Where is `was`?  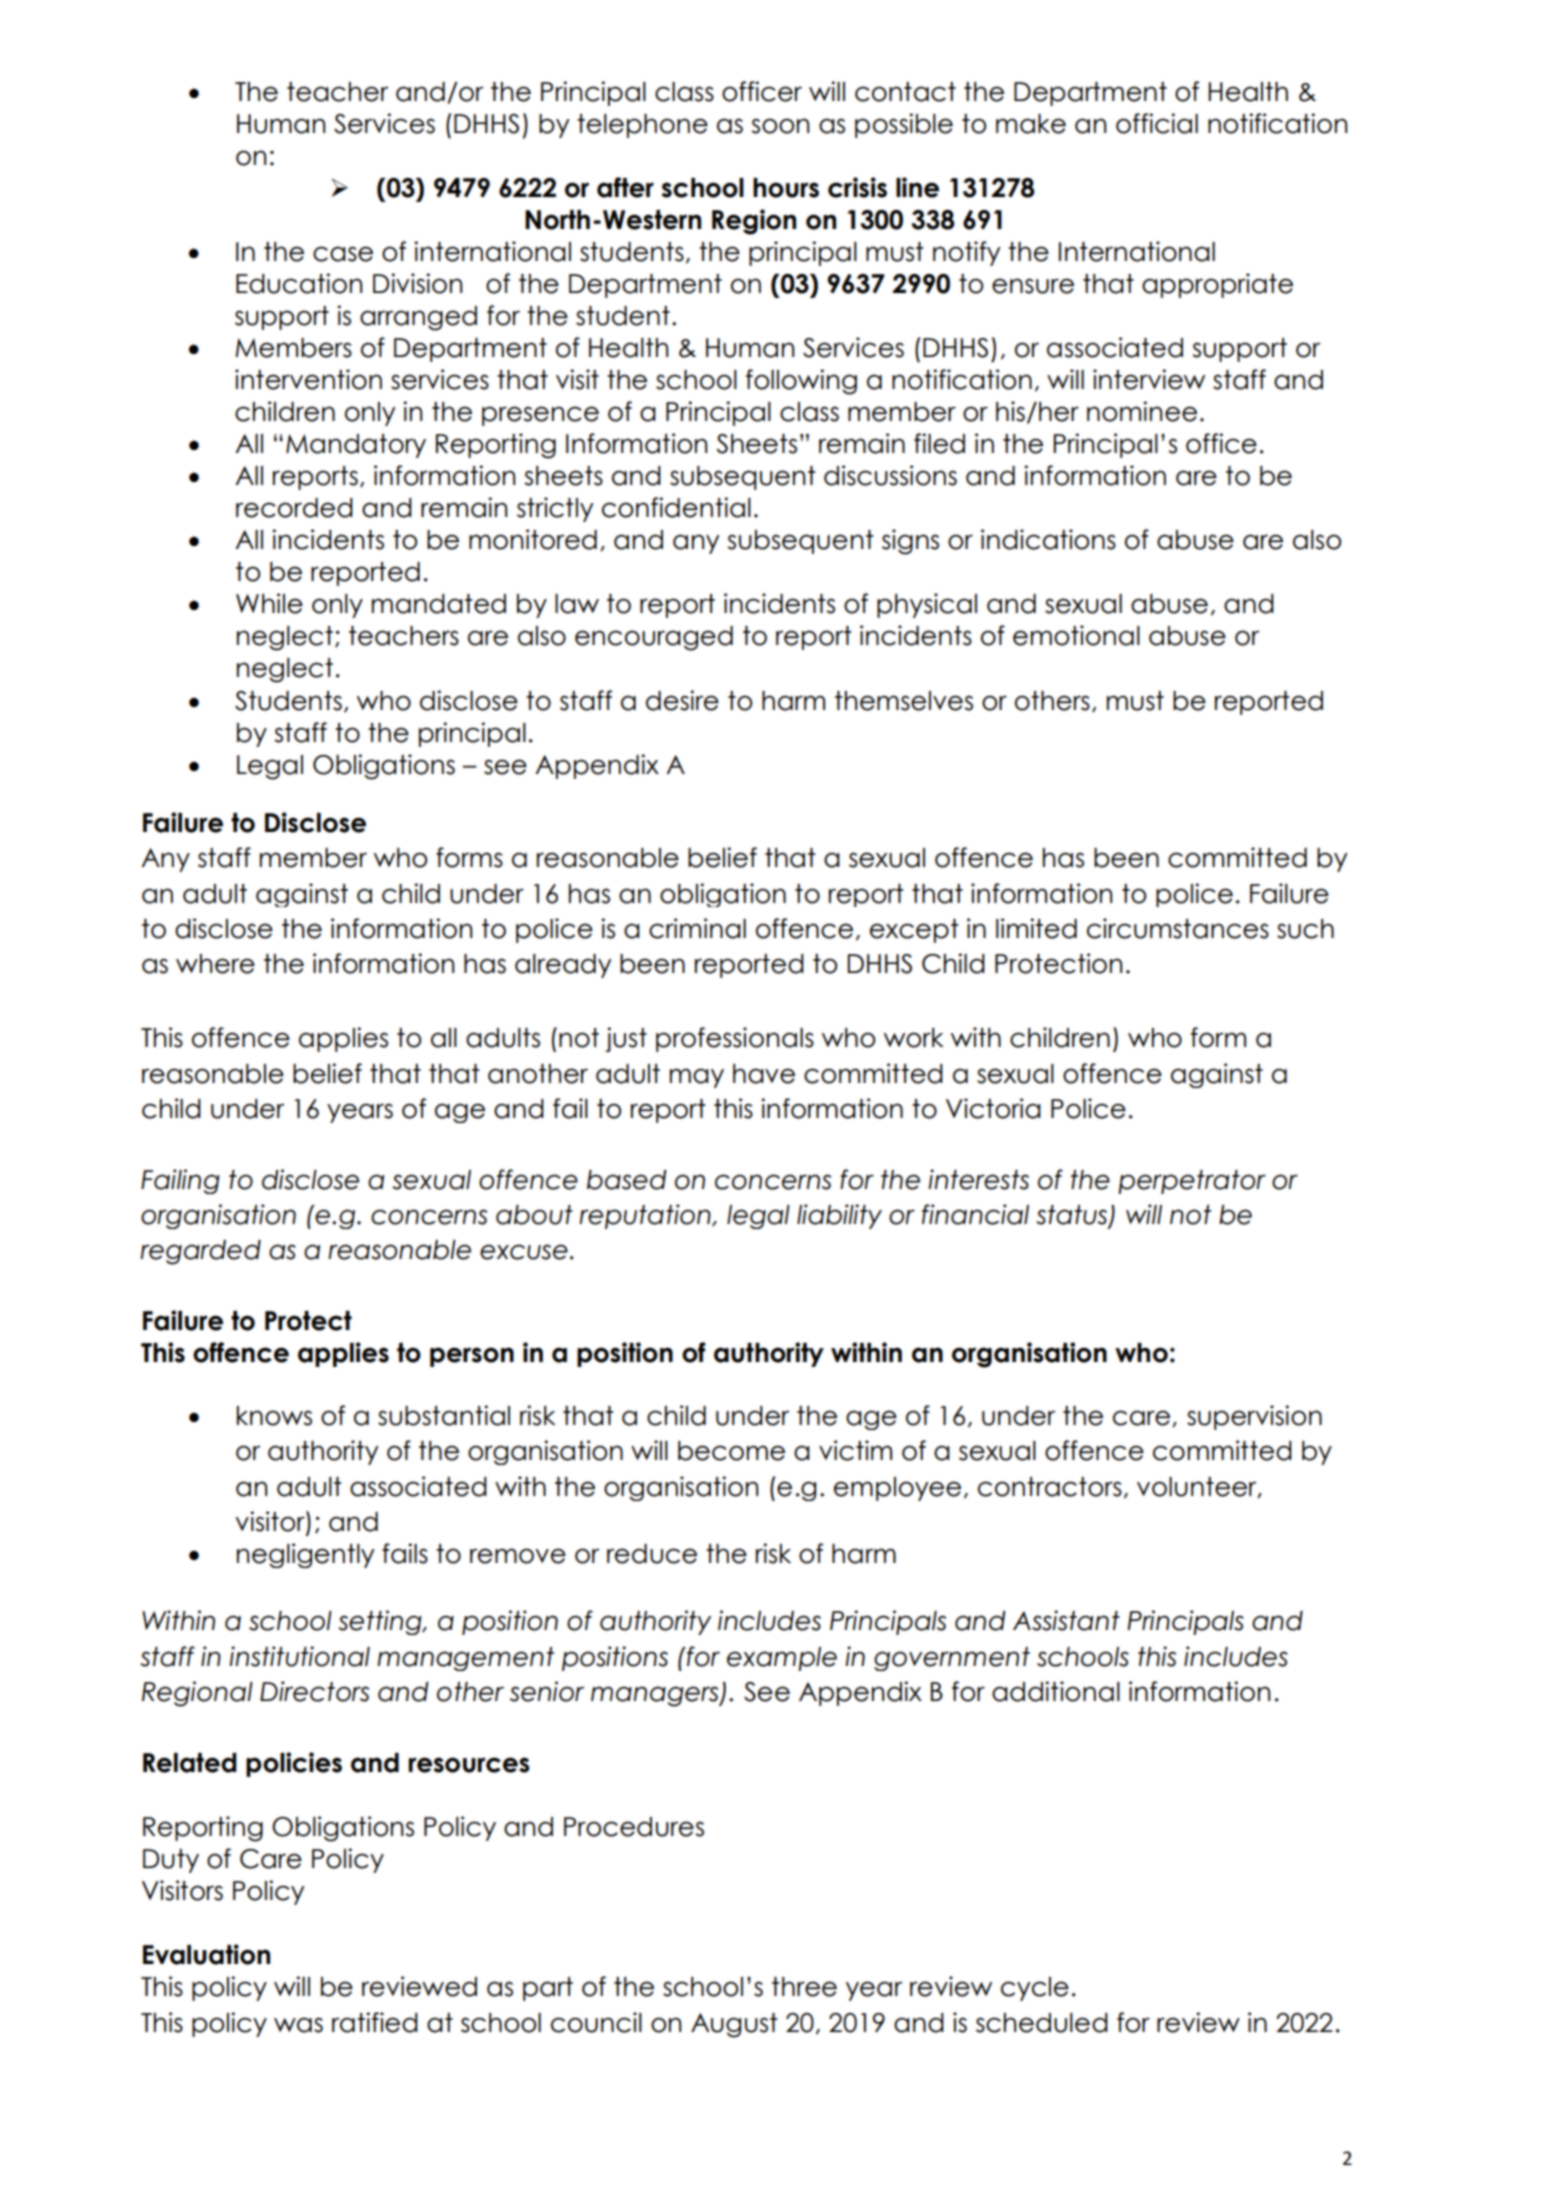
was is located at coordinates (298, 2025).
